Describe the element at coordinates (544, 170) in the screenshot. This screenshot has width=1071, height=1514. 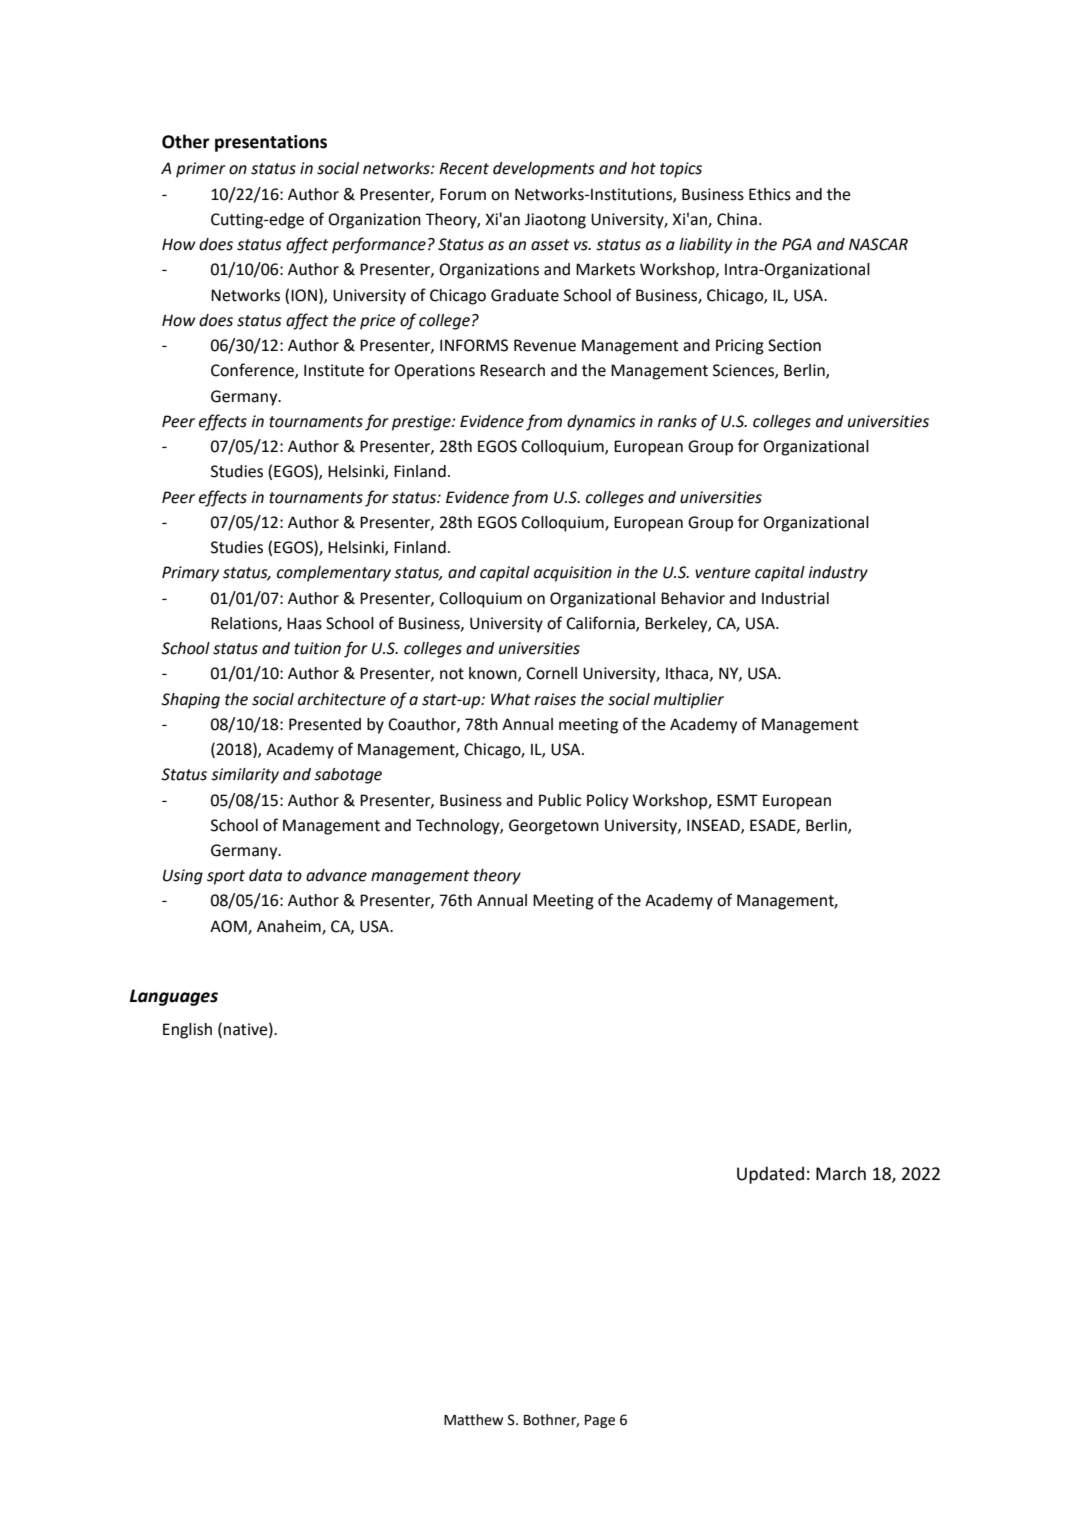
I see `developments` at that location.
